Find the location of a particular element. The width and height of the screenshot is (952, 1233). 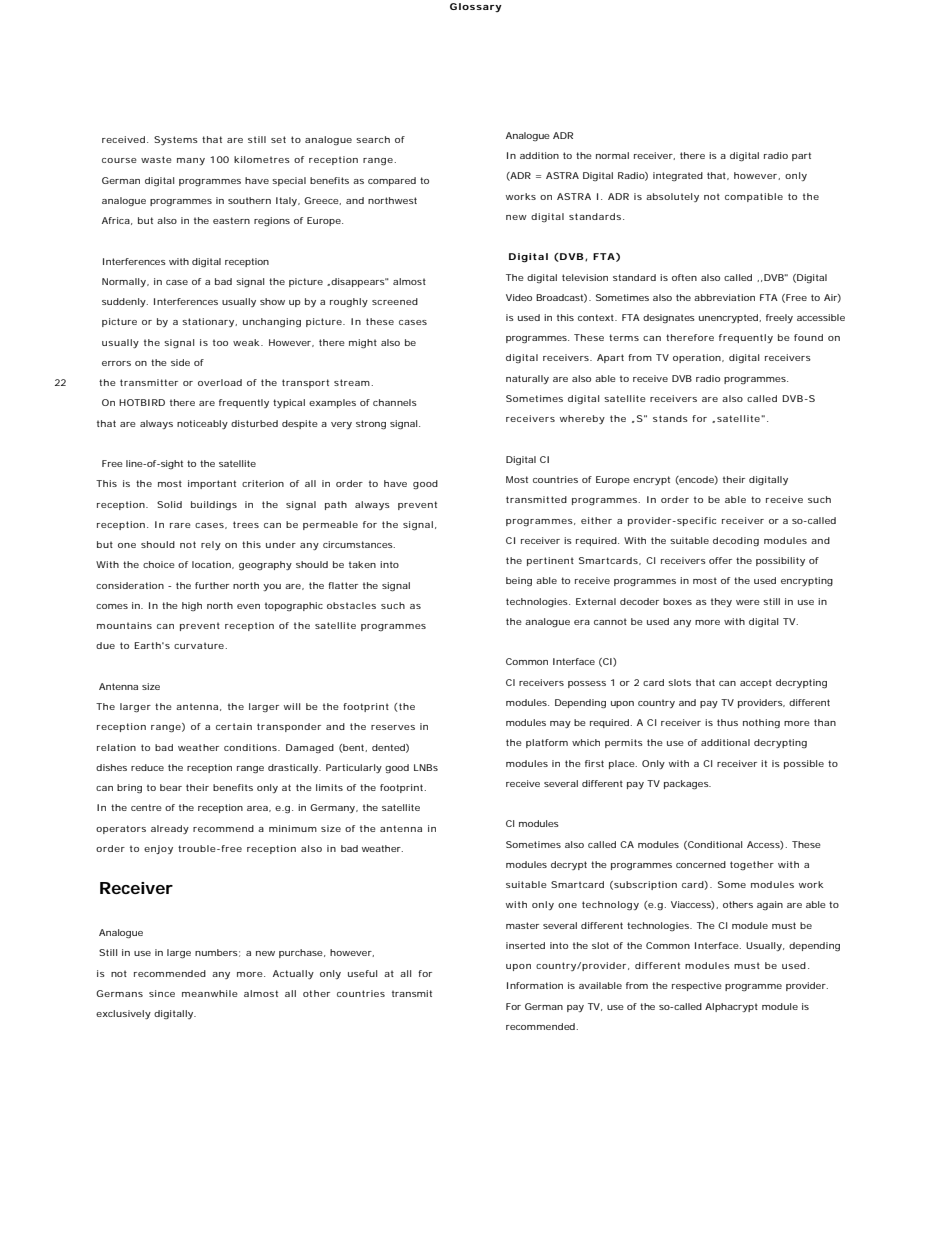

compatible is located at coordinates (754, 197).
